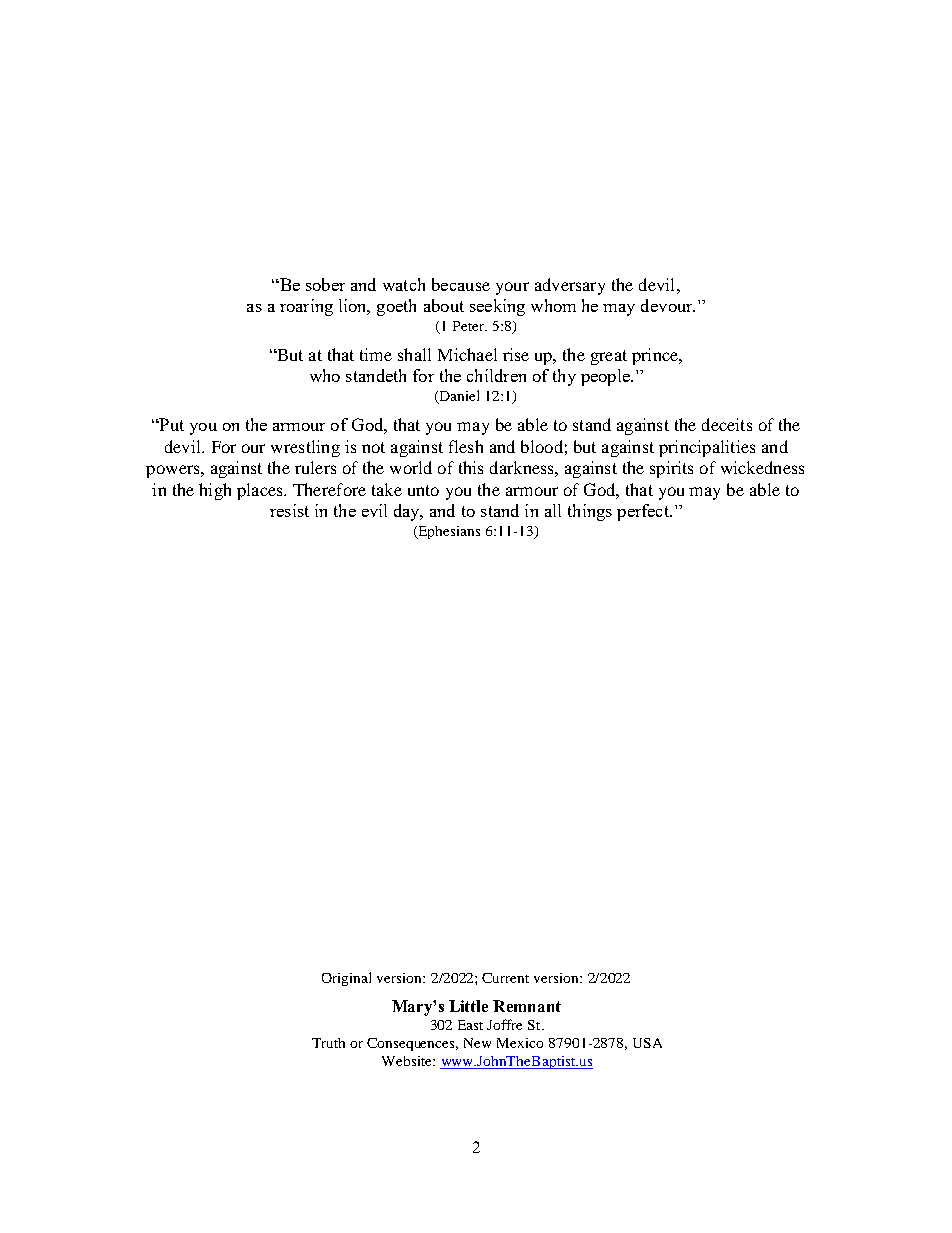  What do you see at coordinates (448, 532) in the screenshot?
I see `Ephesians` at bounding box center [448, 532].
